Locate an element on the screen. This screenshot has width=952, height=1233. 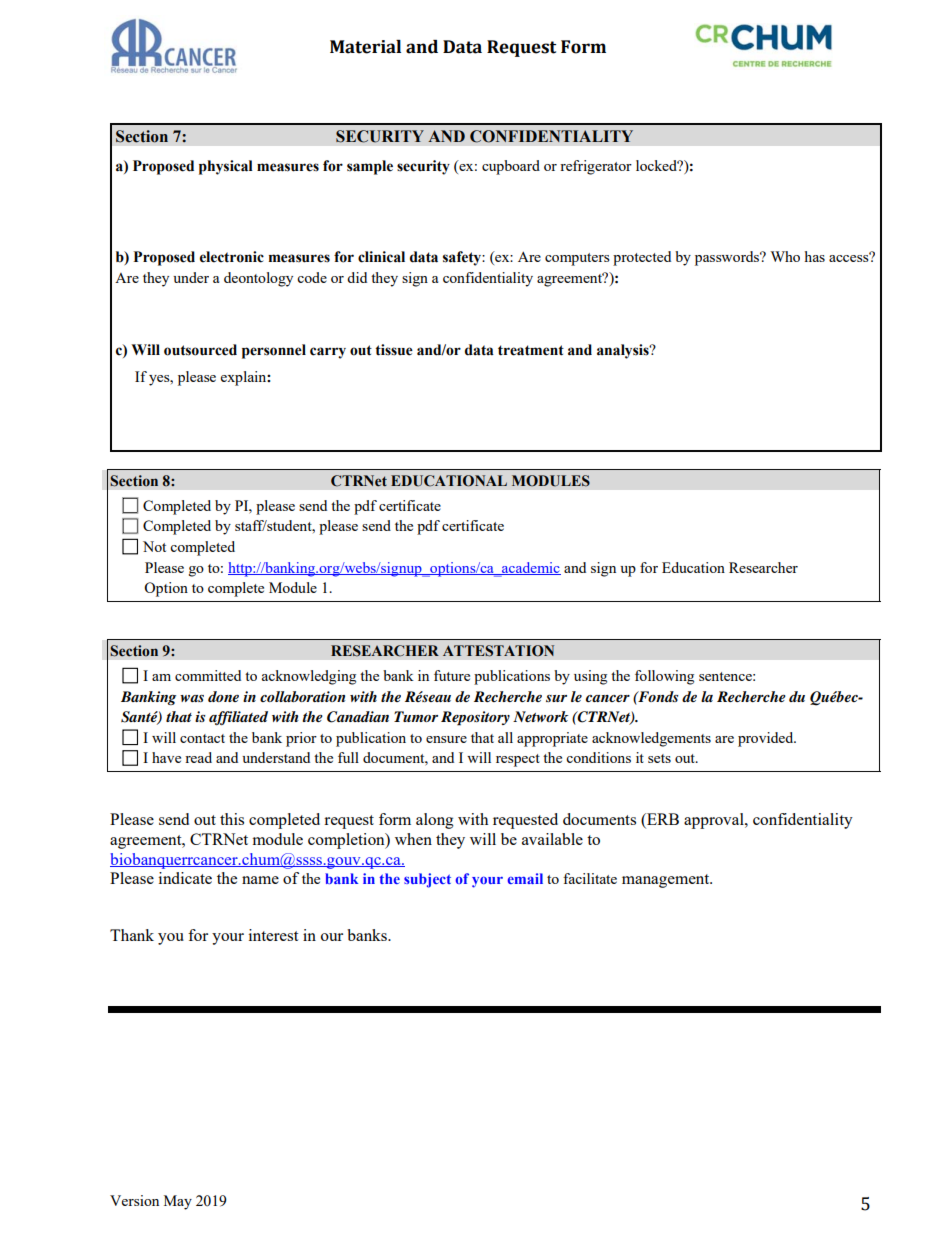
ATTESTATION is located at coordinates (498, 651).
